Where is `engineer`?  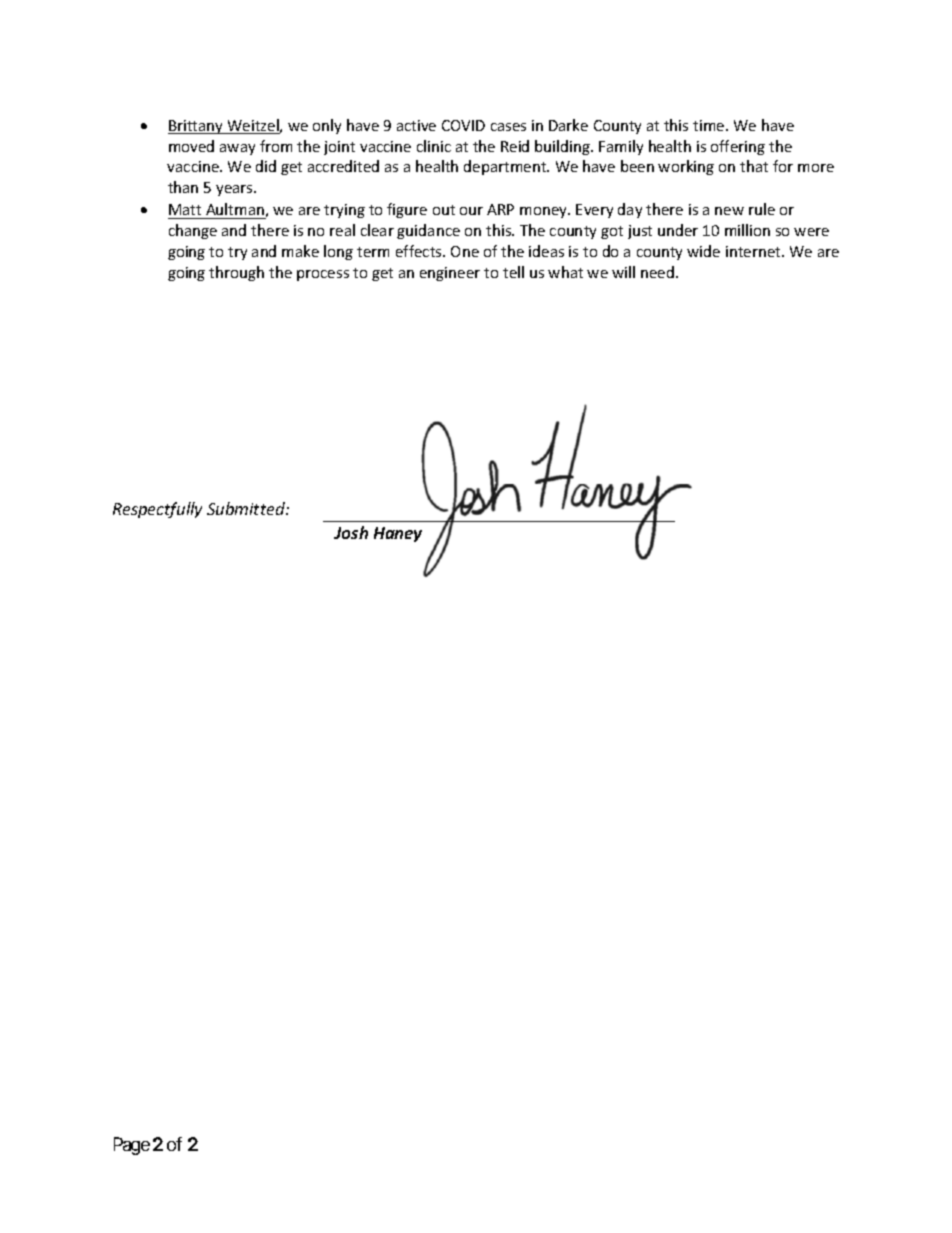 engineer is located at coordinates (450, 274).
